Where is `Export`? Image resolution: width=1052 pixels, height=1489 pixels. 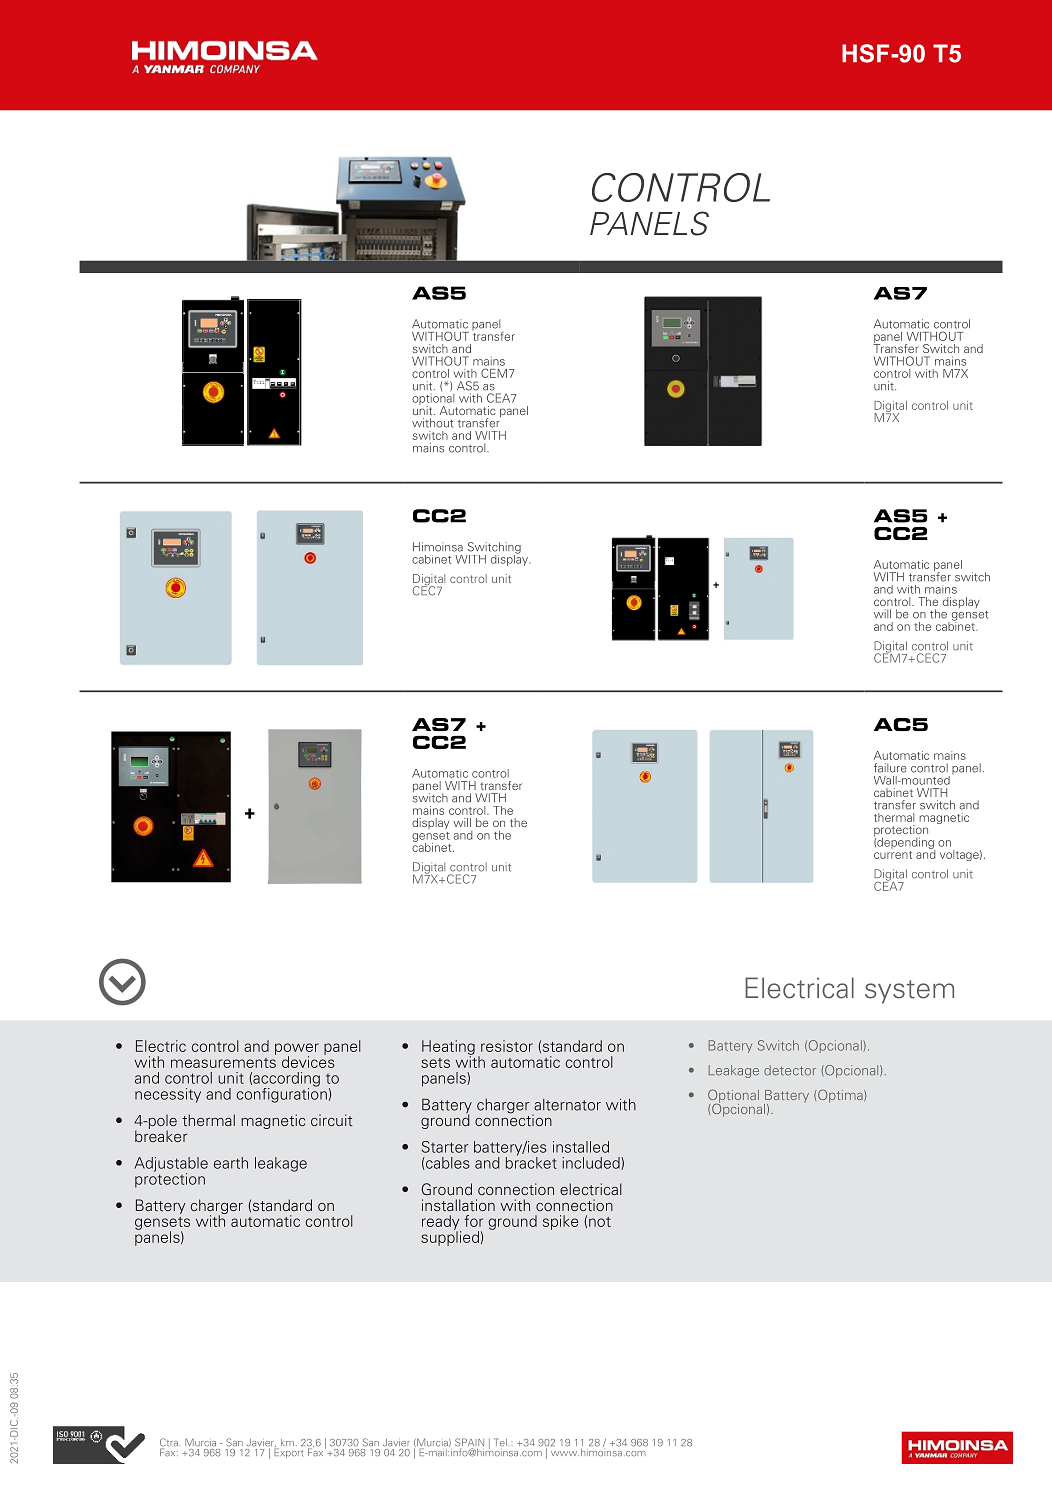 Export is located at coordinates (288, 1452).
